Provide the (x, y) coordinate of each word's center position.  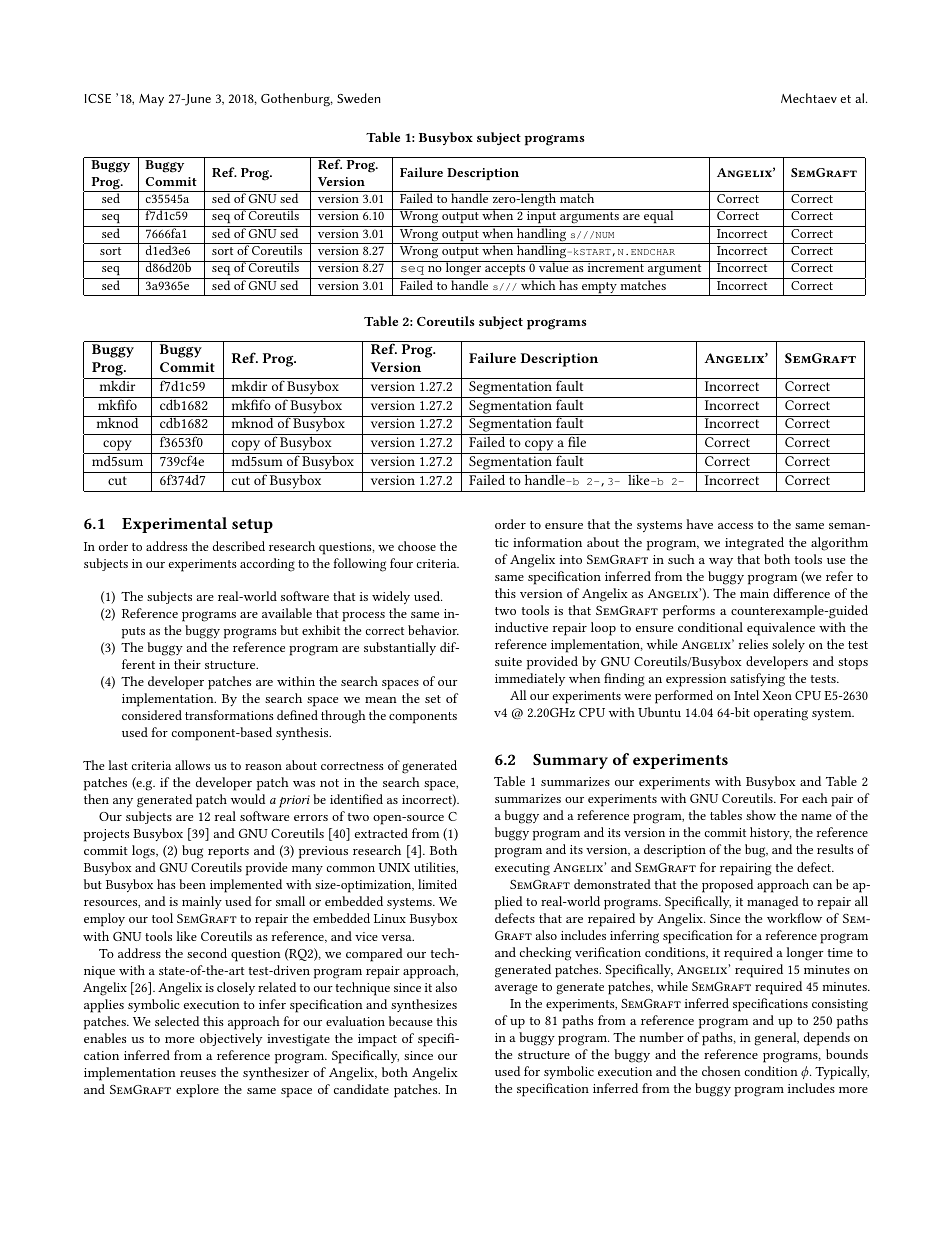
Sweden (359, 98)
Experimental (174, 525)
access (735, 526)
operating (781, 714)
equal (659, 218)
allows (192, 765)
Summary (570, 761)
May (151, 100)
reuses (198, 1074)
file (577, 441)
